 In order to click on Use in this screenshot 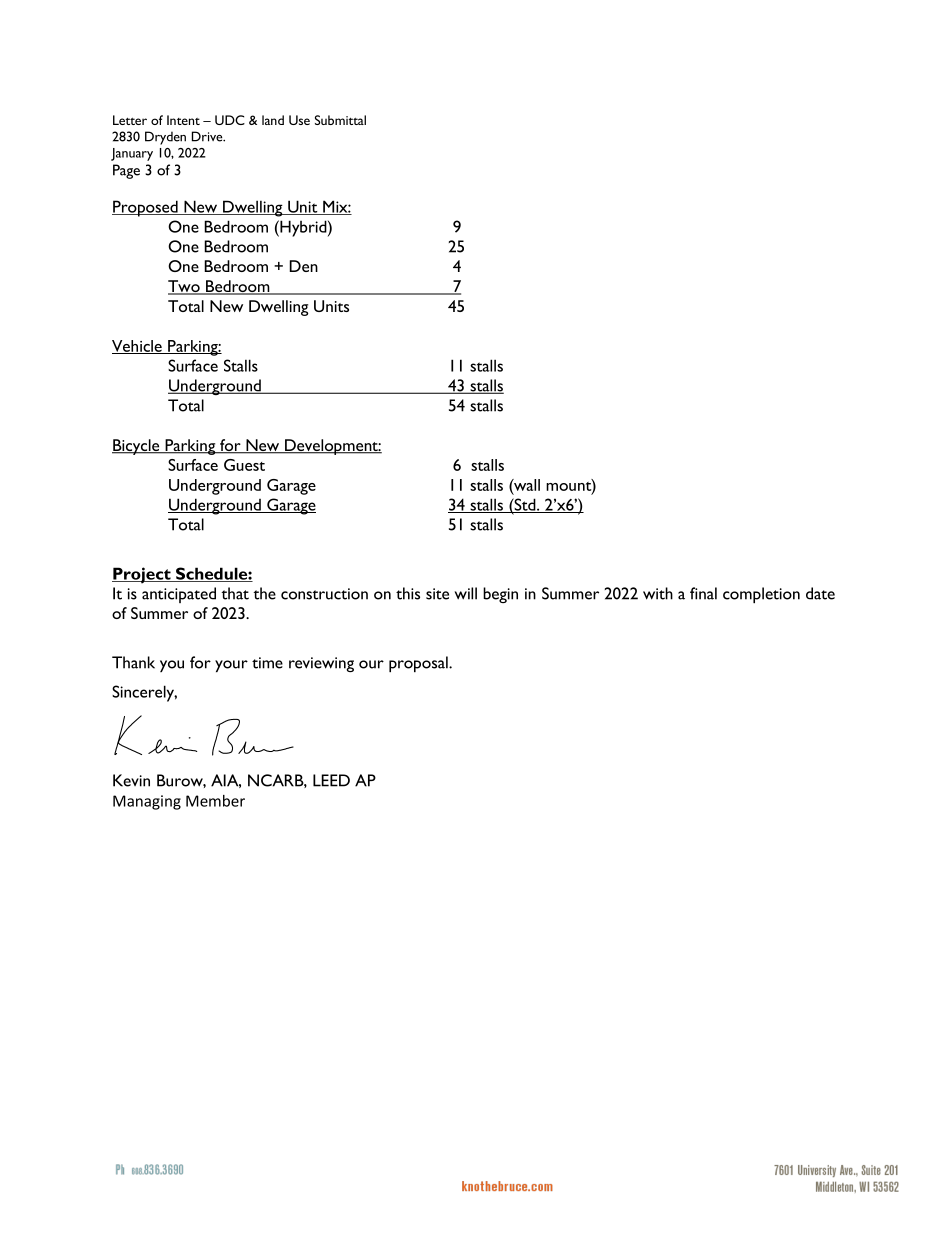, I will do `click(299, 120)`.
